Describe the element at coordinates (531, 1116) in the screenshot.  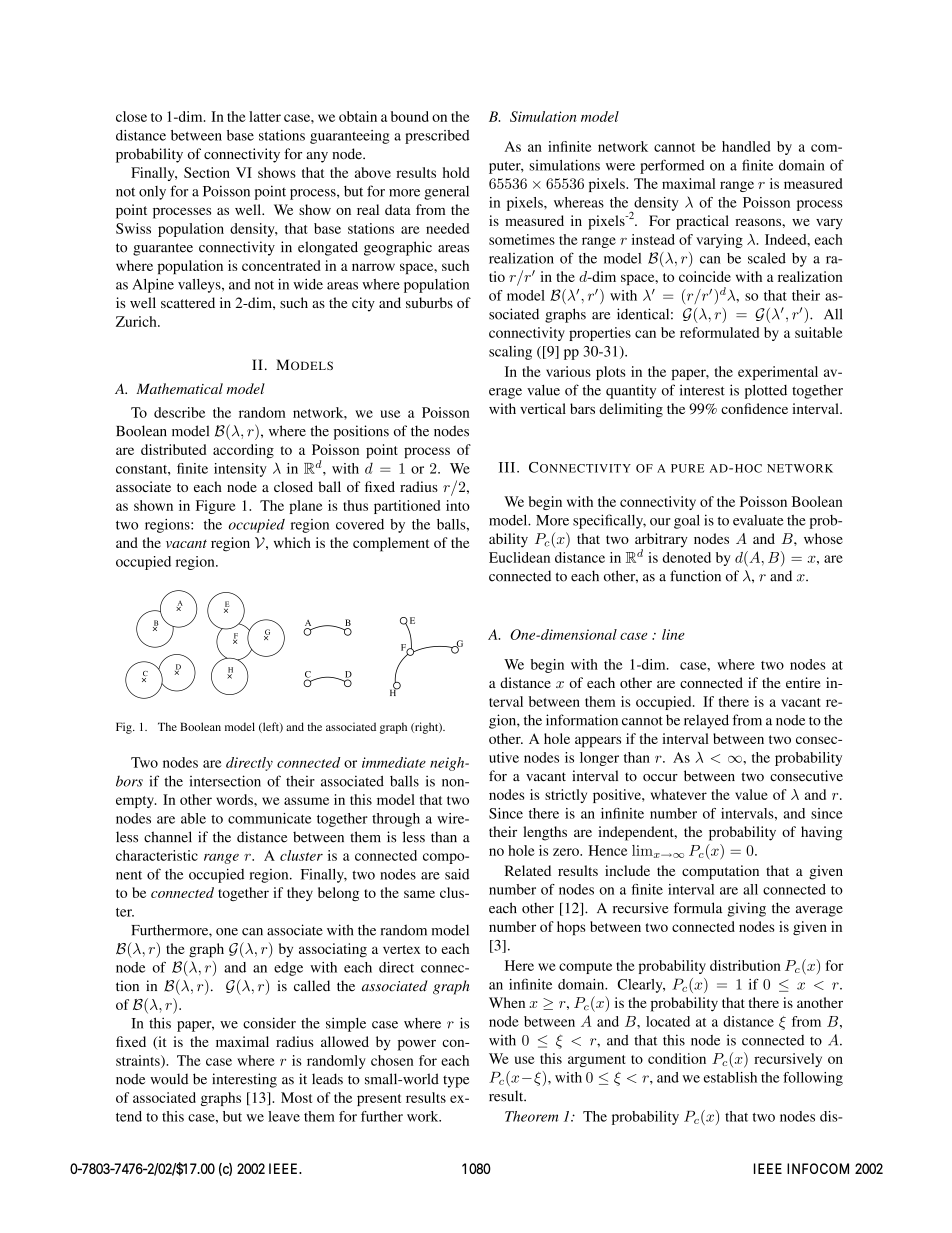
I see `Theorem` at that location.
